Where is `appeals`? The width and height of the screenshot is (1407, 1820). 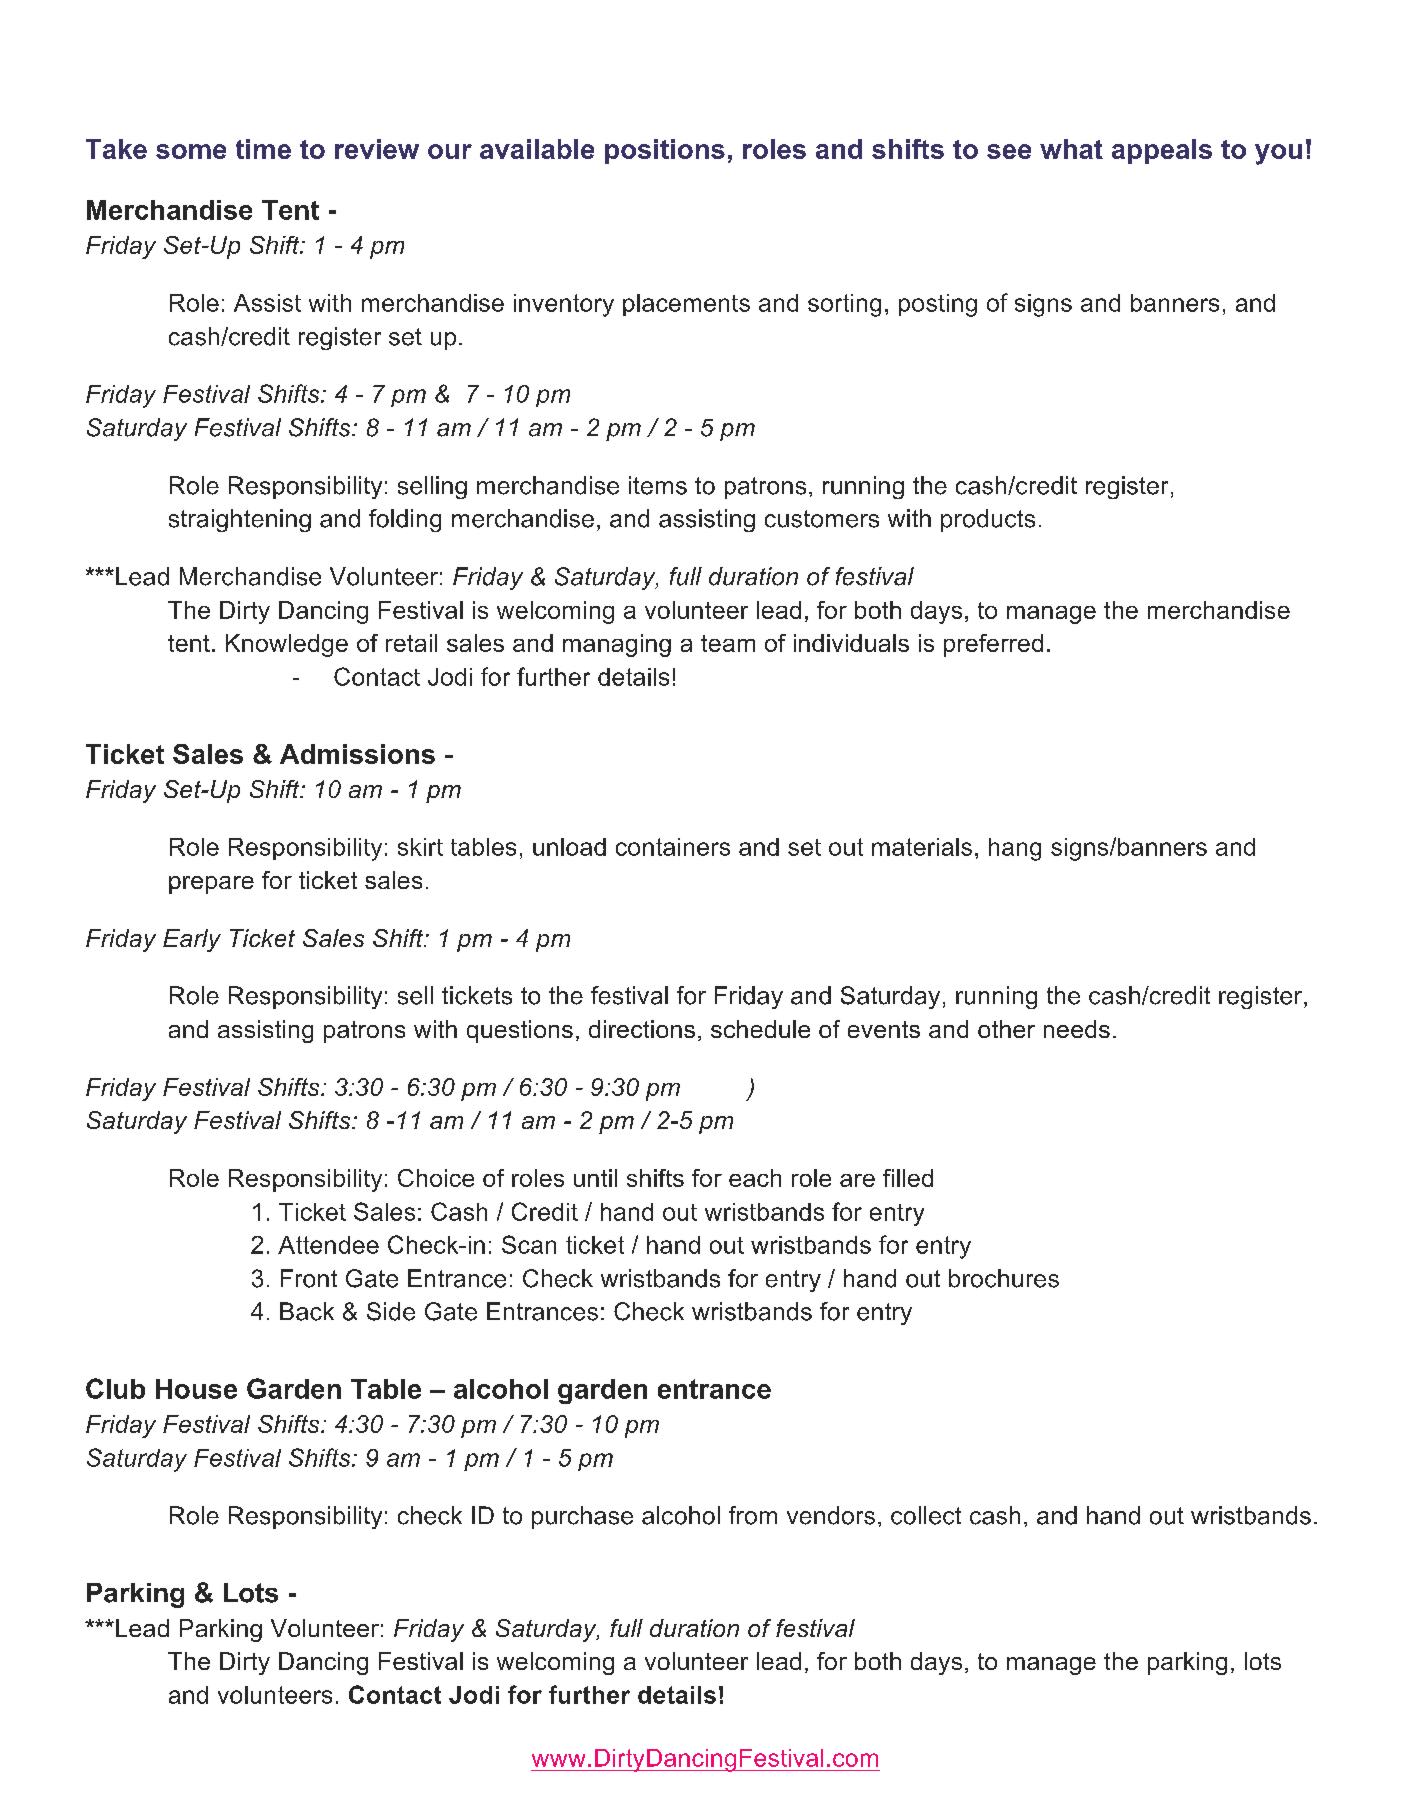 appeals is located at coordinates (1162, 151).
